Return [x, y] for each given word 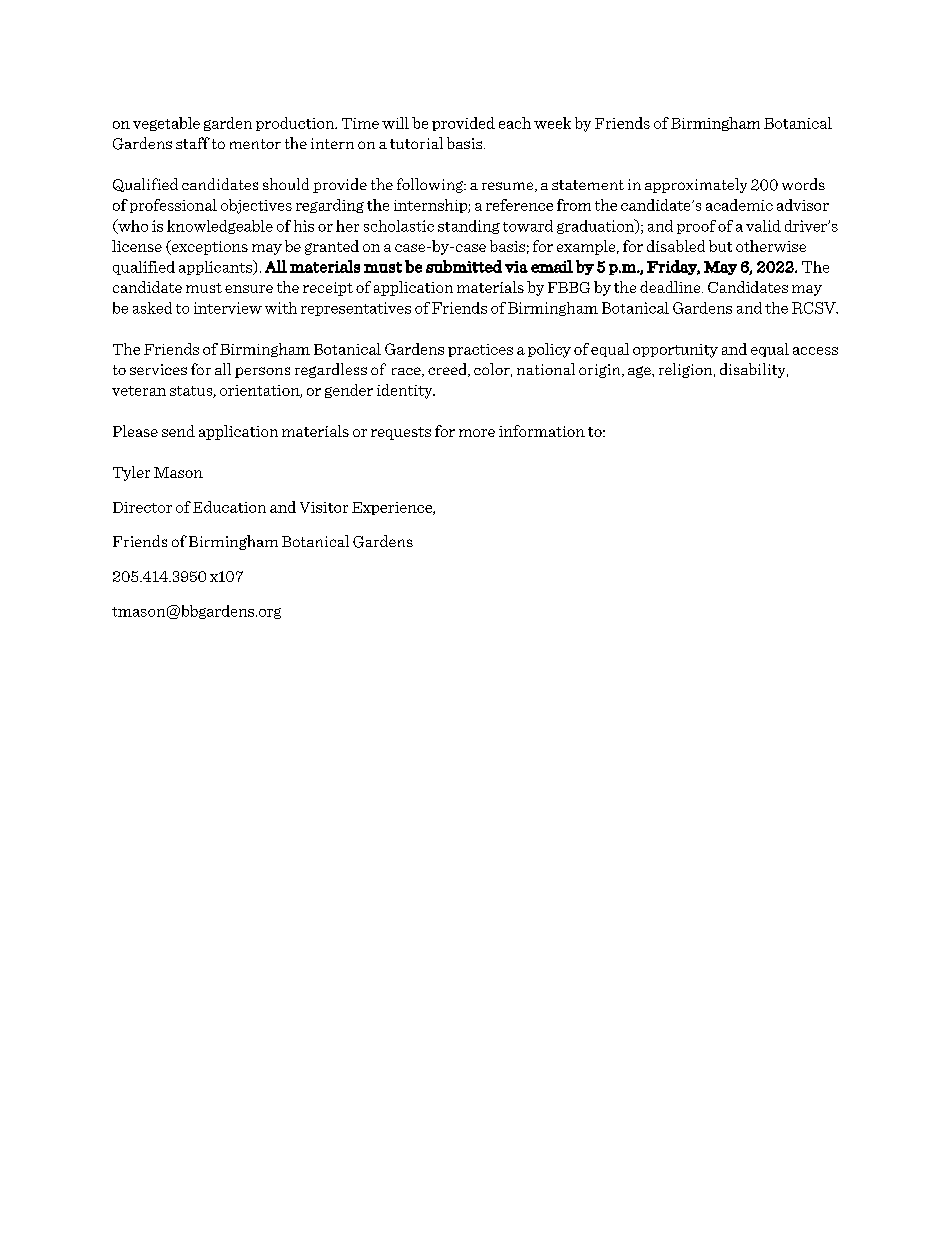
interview [228, 308]
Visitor [324, 507]
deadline [671, 287]
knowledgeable [220, 227]
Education [229, 507]
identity [406, 391]
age [640, 372]
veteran [139, 391]
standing [469, 227]
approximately [696, 185]
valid [763, 226]
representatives [356, 309]
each [515, 123]
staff [193, 143]
